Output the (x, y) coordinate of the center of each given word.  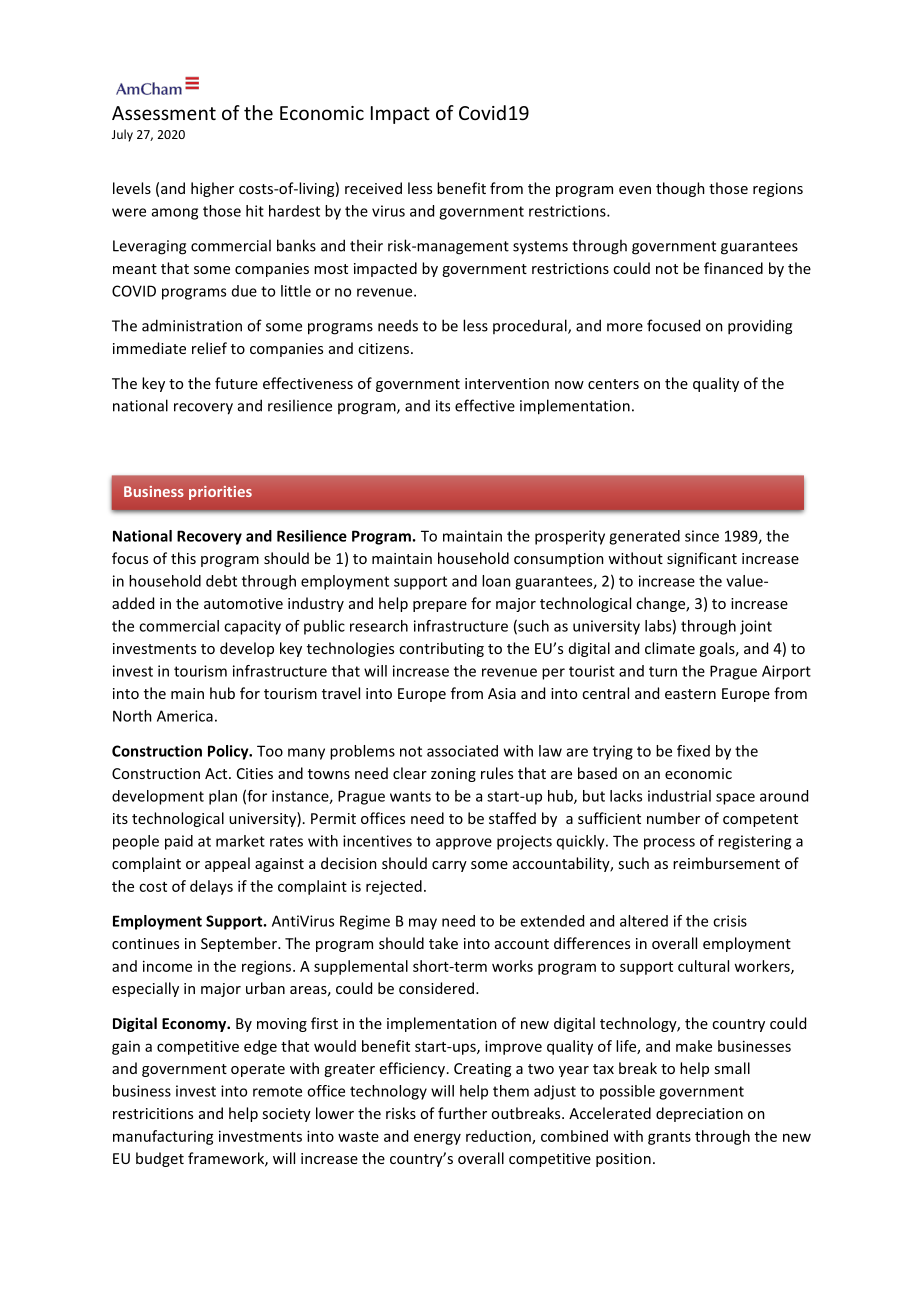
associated (462, 751)
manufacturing (163, 1137)
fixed (693, 751)
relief (209, 348)
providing (760, 327)
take (443, 943)
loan (496, 581)
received (373, 188)
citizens (385, 348)
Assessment (164, 113)
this (183, 558)
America (185, 716)
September (240, 944)
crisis (730, 921)
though (680, 189)
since (702, 536)
